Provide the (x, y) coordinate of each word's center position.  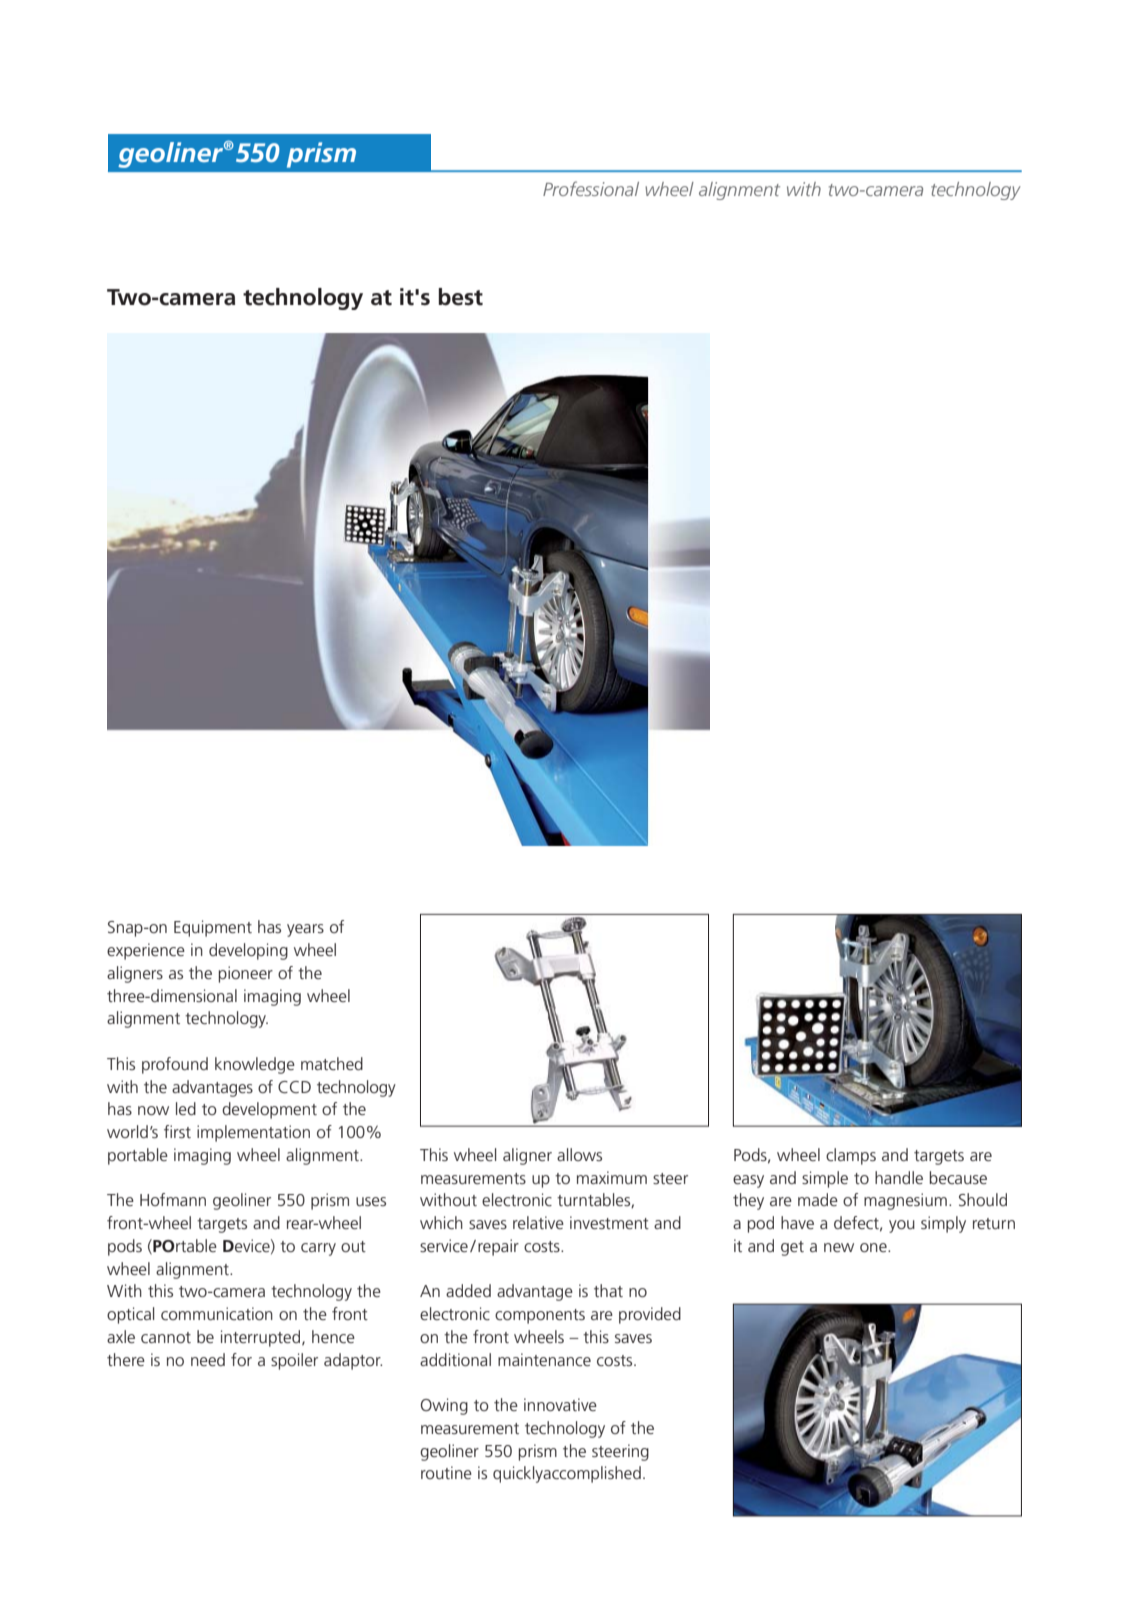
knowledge (255, 1065)
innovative (560, 1404)
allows (579, 1154)
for (241, 1359)
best (461, 297)
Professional (591, 188)
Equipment (213, 928)
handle (899, 1177)
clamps (851, 1156)
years (305, 930)
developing (248, 951)
